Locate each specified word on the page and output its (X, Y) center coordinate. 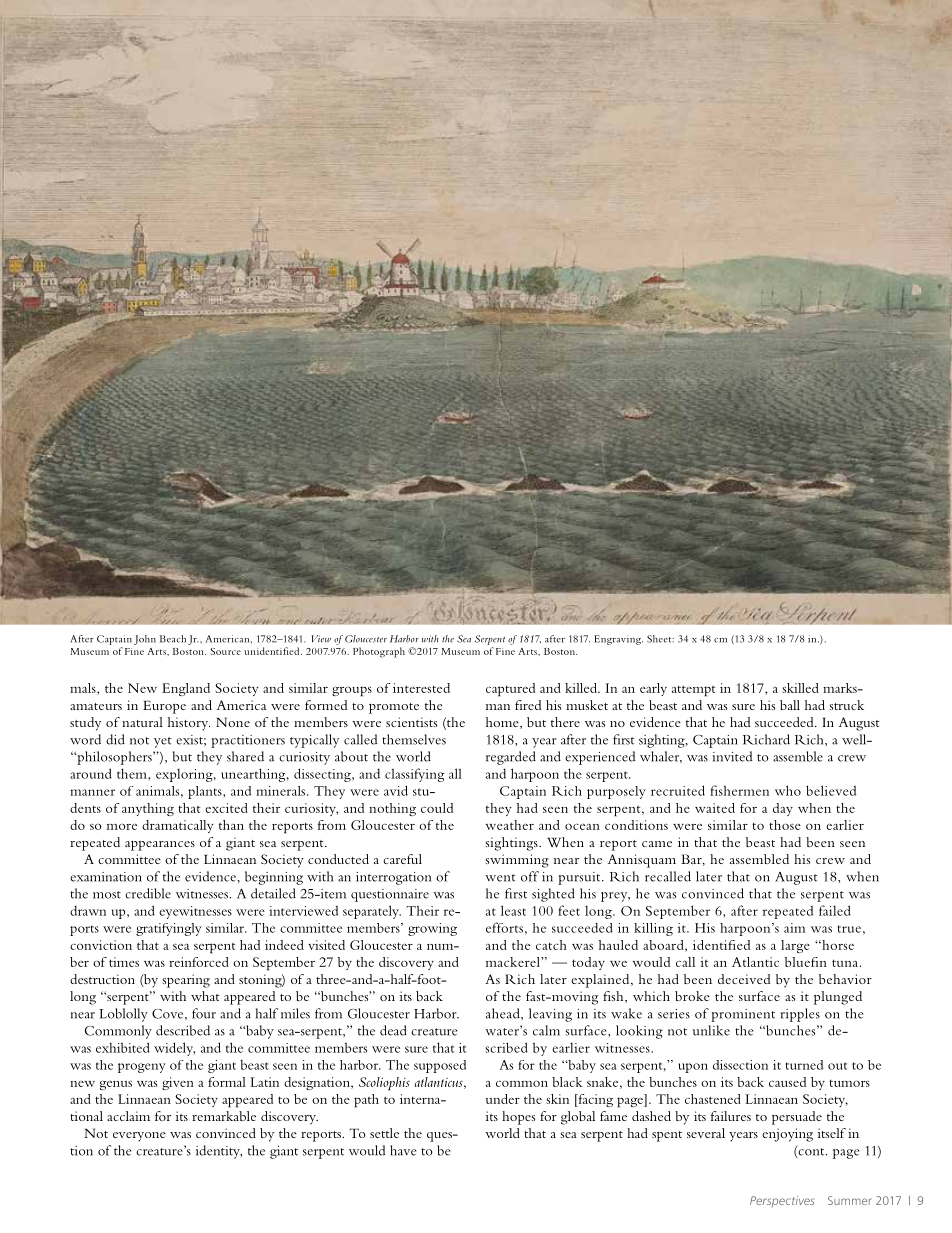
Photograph (379, 652)
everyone (139, 1137)
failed (835, 910)
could (437, 808)
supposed (440, 1066)
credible (148, 893)
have (403, 1150)
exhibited (123, 1047)
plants (206, 792)
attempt (693, 691)
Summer (849, 1200)
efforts (504, 927)
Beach (173, 639)
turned (804, 1065)
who (788, 790)
